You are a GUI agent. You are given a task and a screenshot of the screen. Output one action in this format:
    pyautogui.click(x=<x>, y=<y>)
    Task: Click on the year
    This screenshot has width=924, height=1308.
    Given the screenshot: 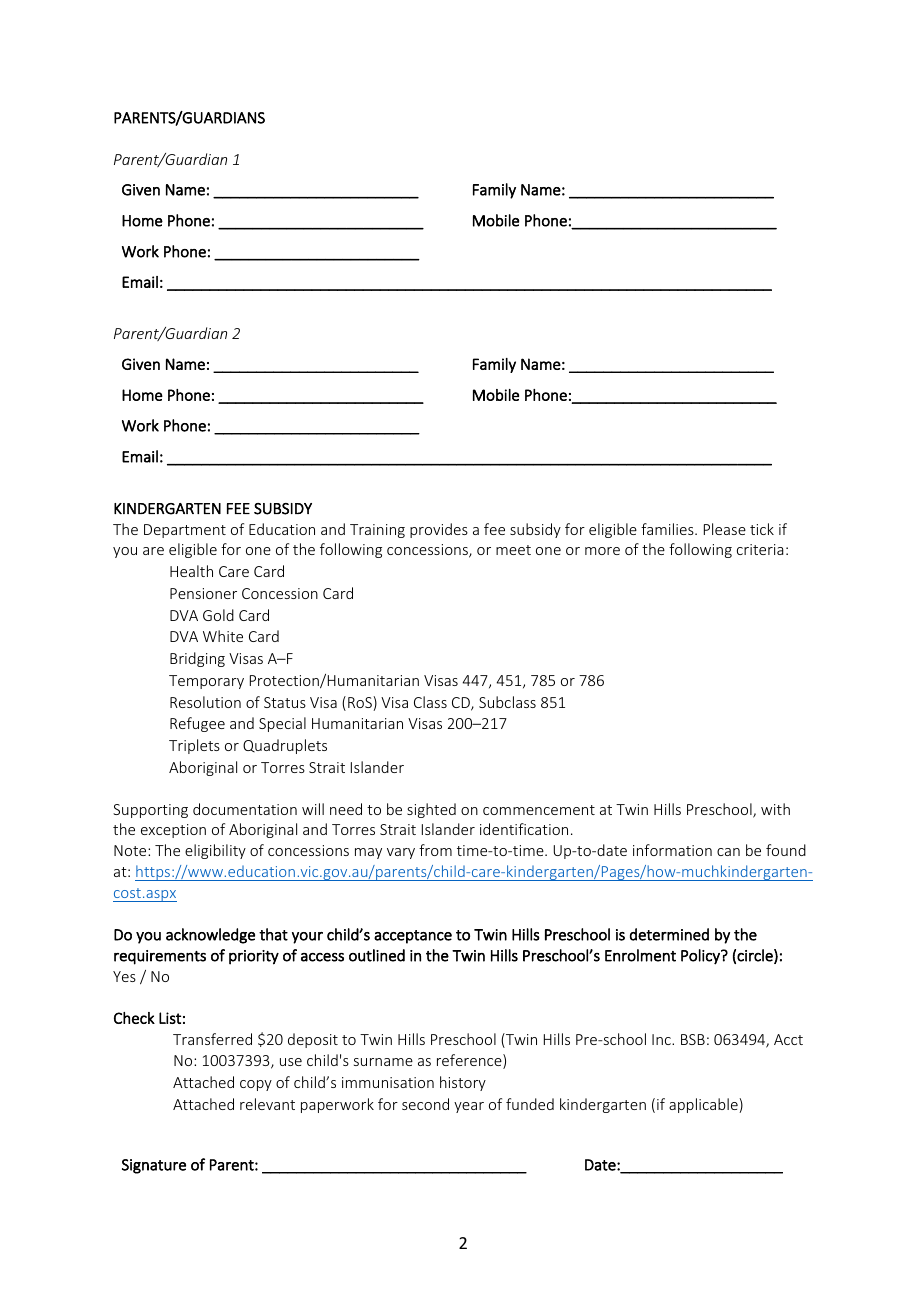 What is the action you would take?
    pyautogui.click(x=469, y=1107)
